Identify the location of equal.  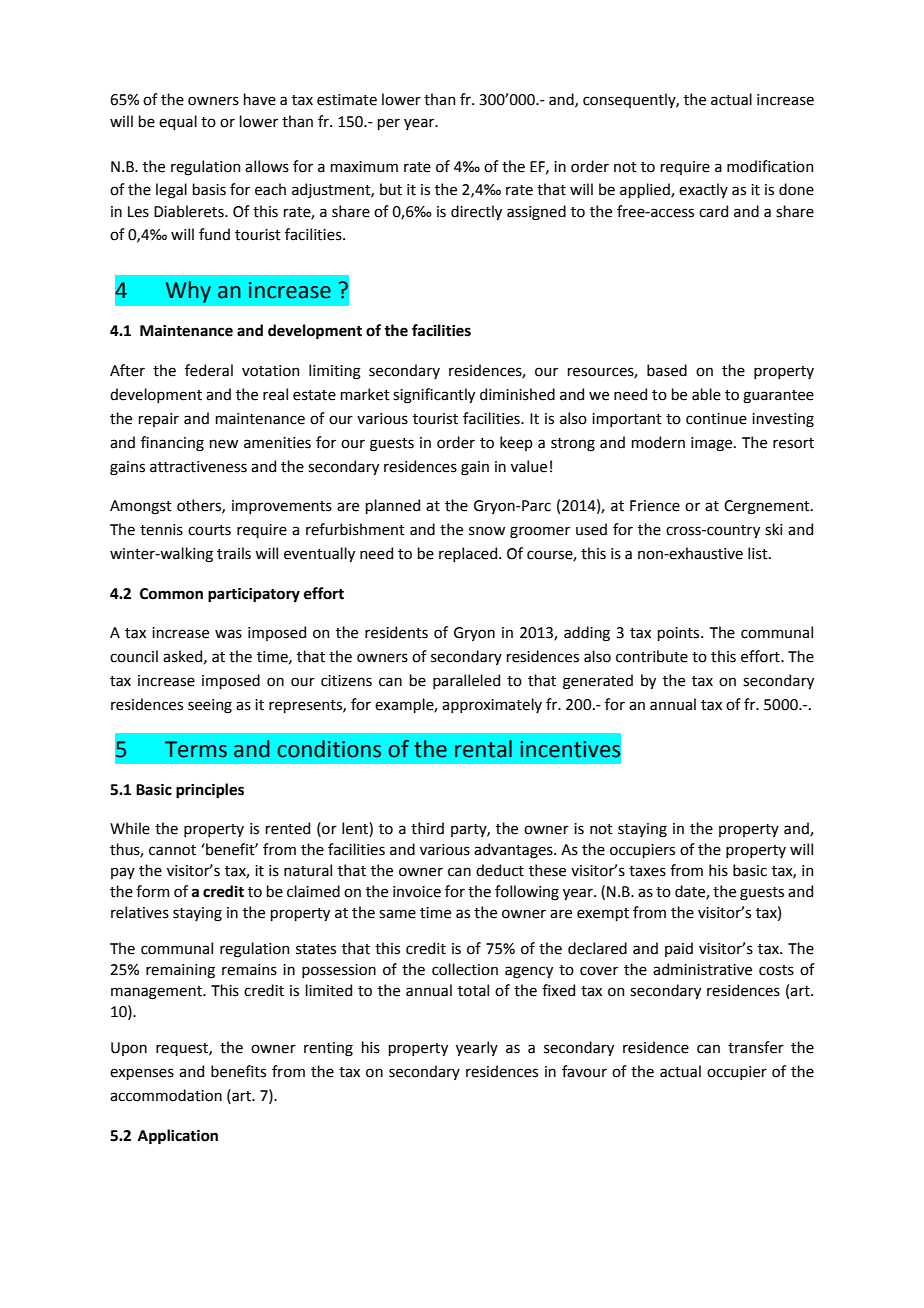
(178, 122).
